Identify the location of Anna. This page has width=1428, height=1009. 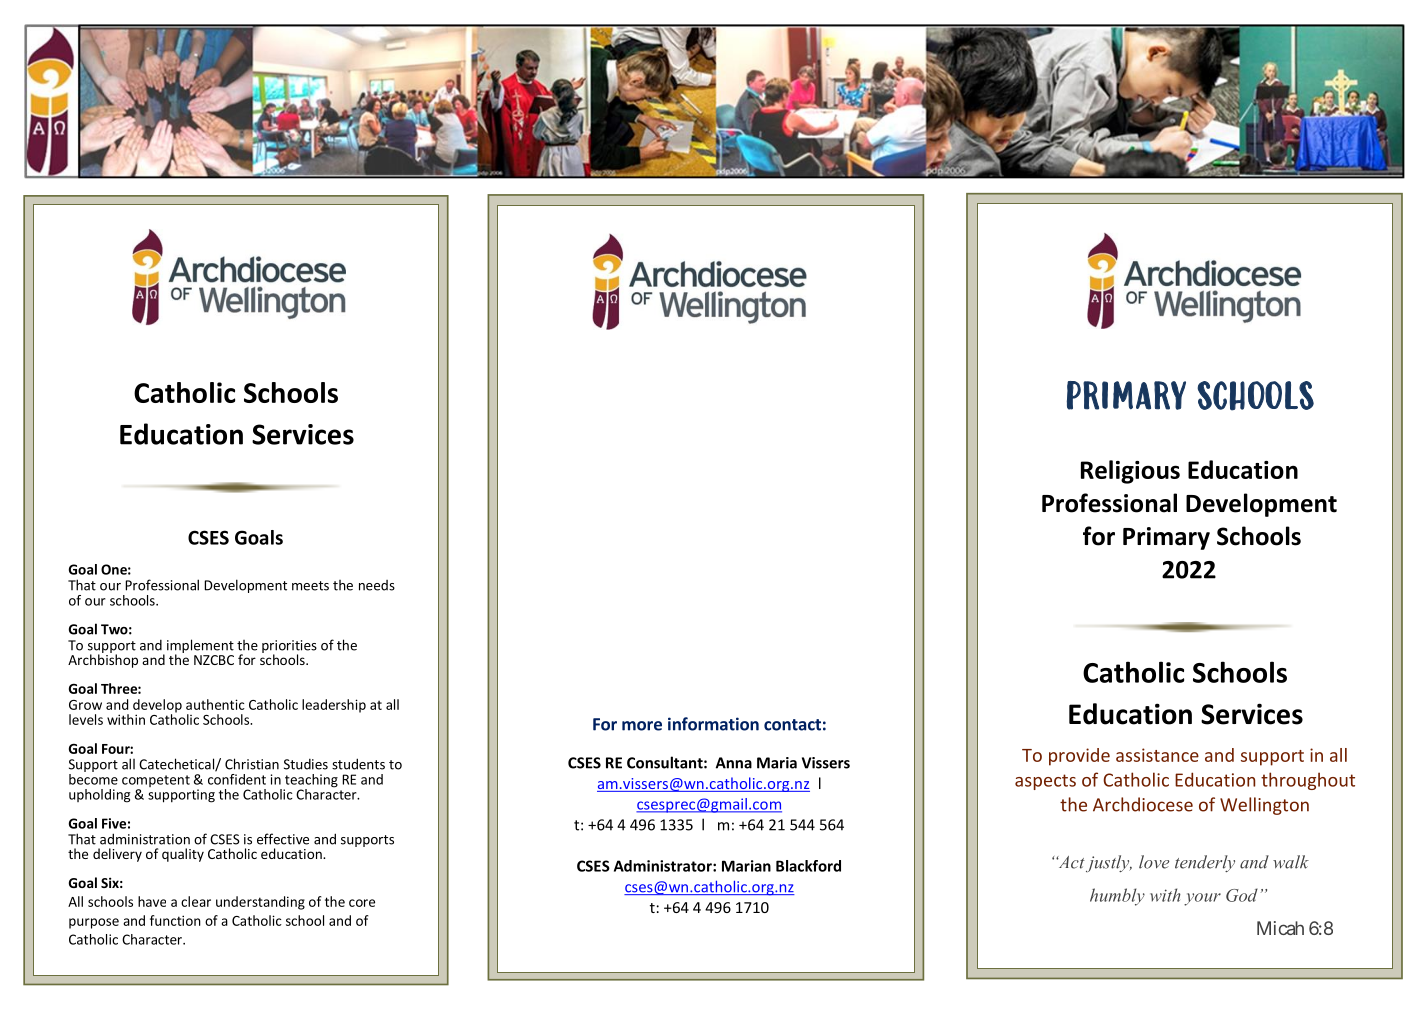
(734, 763).
